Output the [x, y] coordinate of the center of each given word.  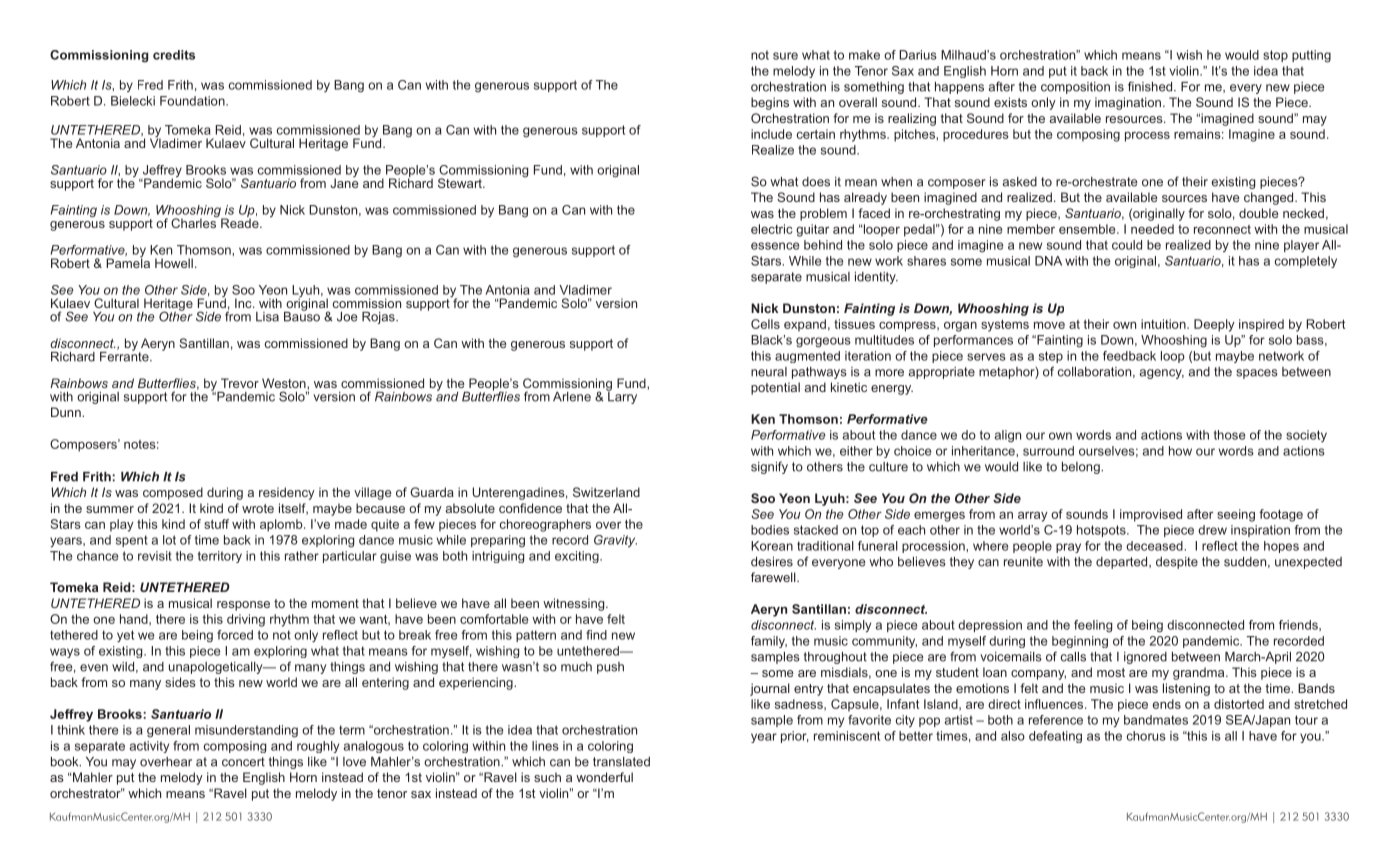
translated [621, 762]
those [1229, 435]
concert [243, 762]
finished [1151, 86]
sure [785, 56]
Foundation [193, 101]
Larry [621, 396]
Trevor [240, 383]
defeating [1055, 737]
